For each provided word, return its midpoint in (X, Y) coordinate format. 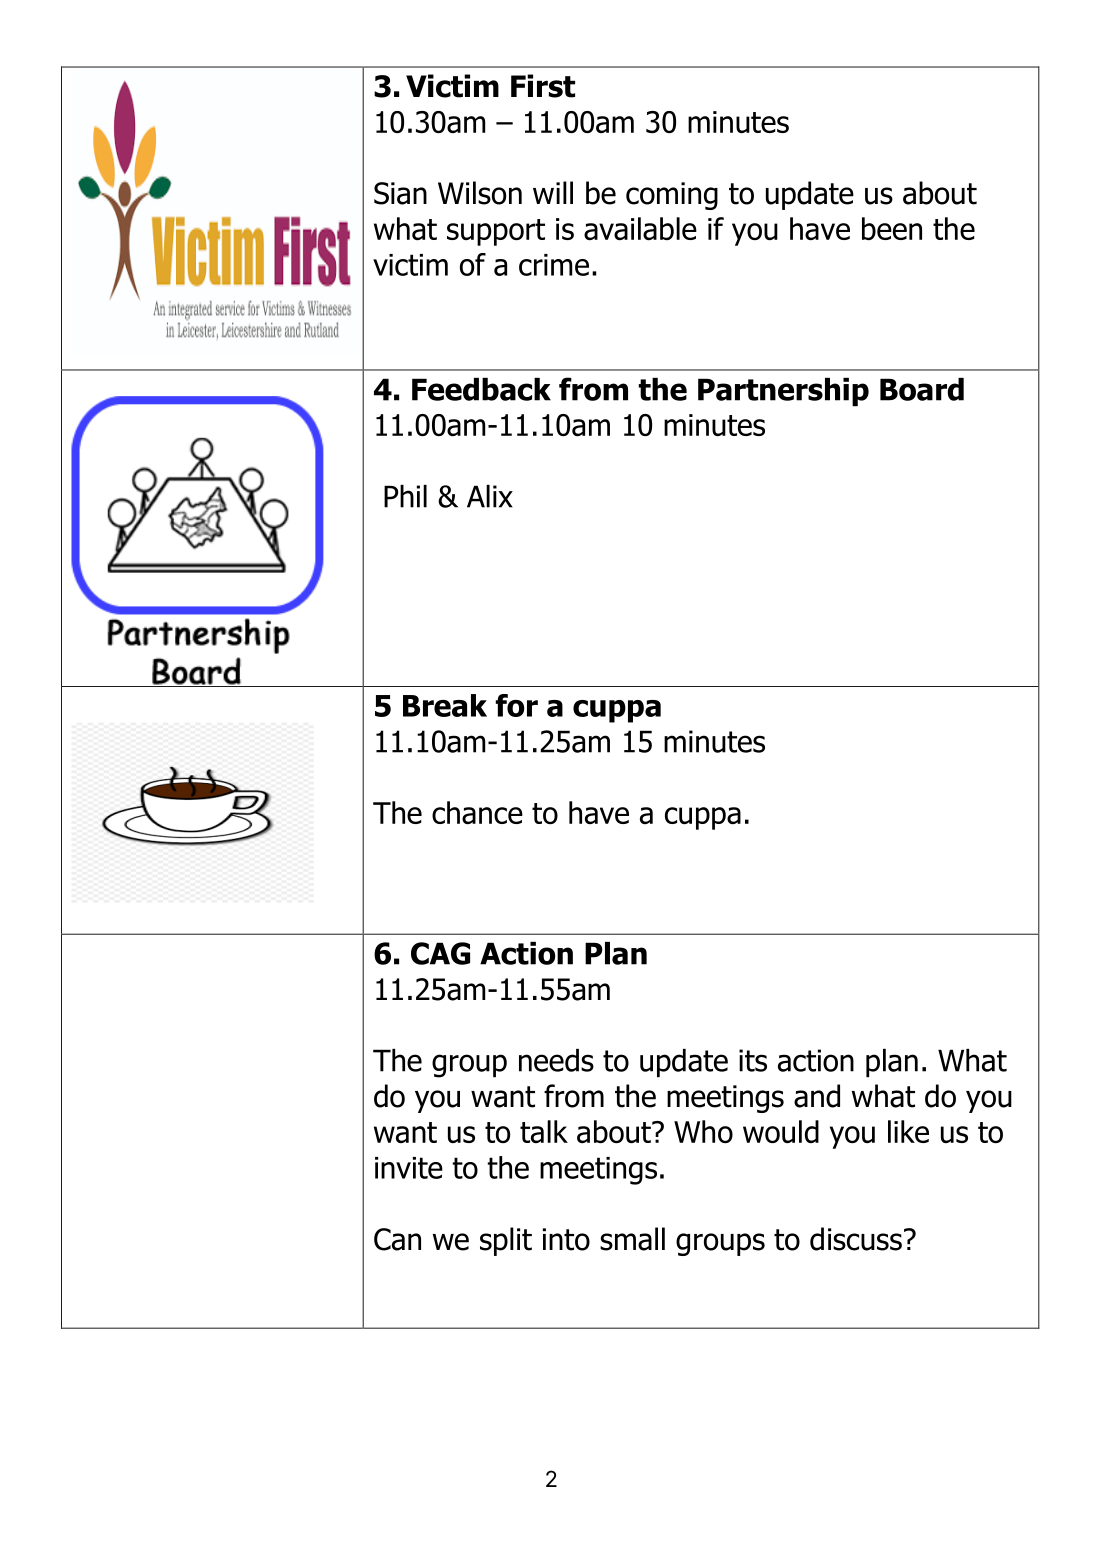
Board (922, 389)
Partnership (783, 392)
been (892, 228)
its (753, 1060)
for (516, 705)
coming (672, 196)
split (506, 1241)
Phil (405, 496)
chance (477, 812)
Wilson (480, 193)
